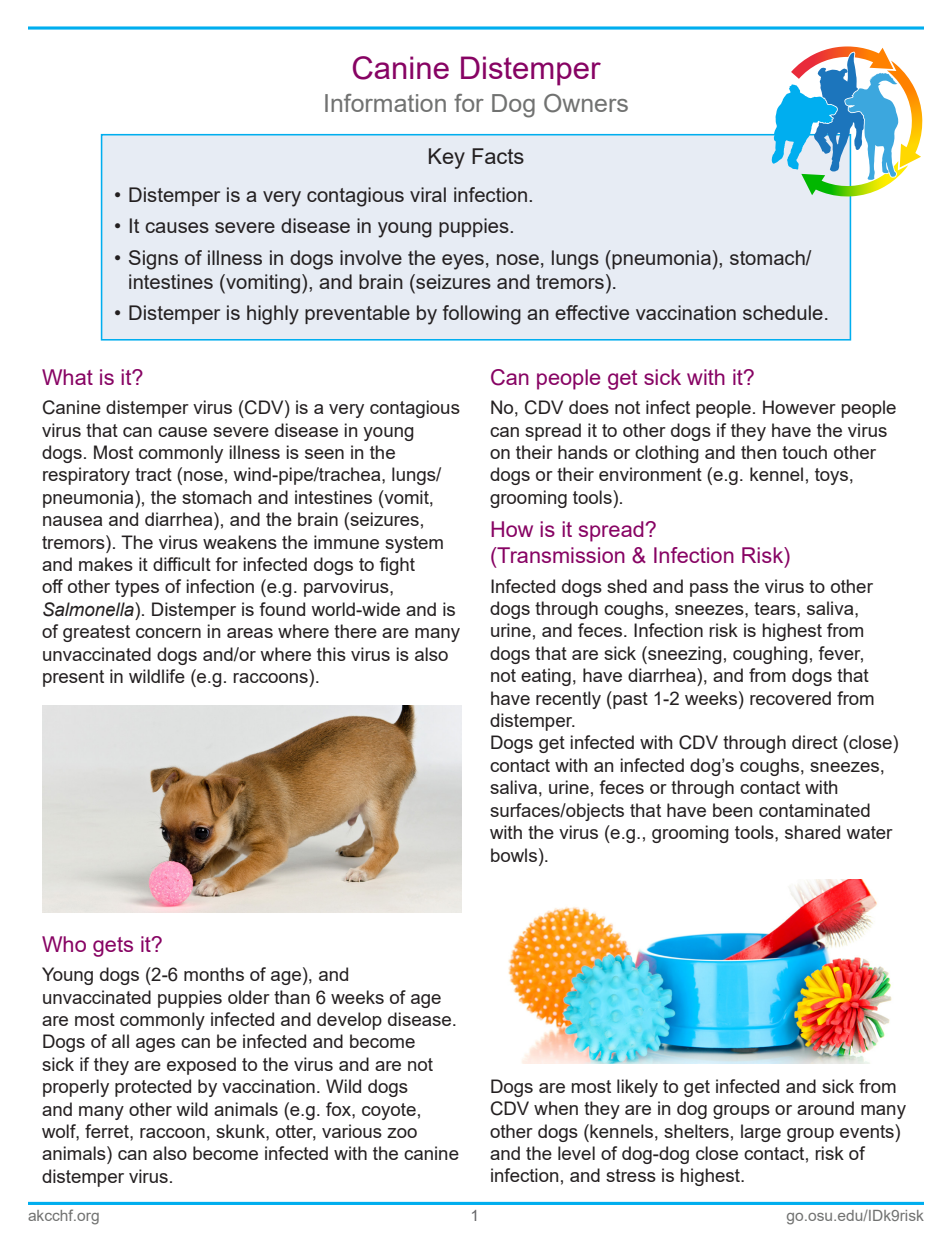 This screenshot has height=1233, width=952. What do you see at coordinates (153, 1088) in the screenshot?
I see `protected` at bounding box center [153, 1088].
